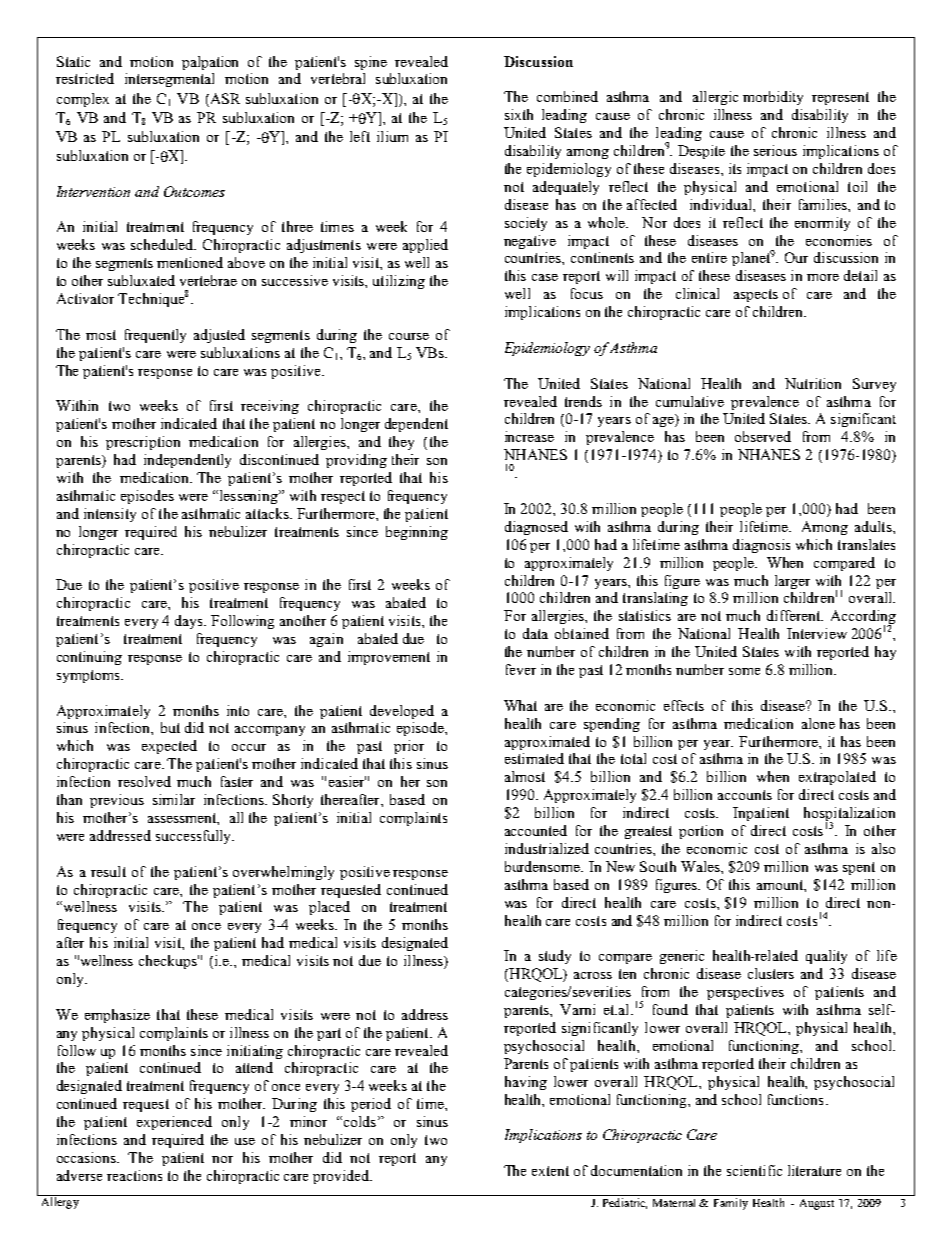 The height and width of the screenshot is (1233, 952). Describe the element at coordinates (771, 973) in the screenshot. I see `clusters` at that location.
